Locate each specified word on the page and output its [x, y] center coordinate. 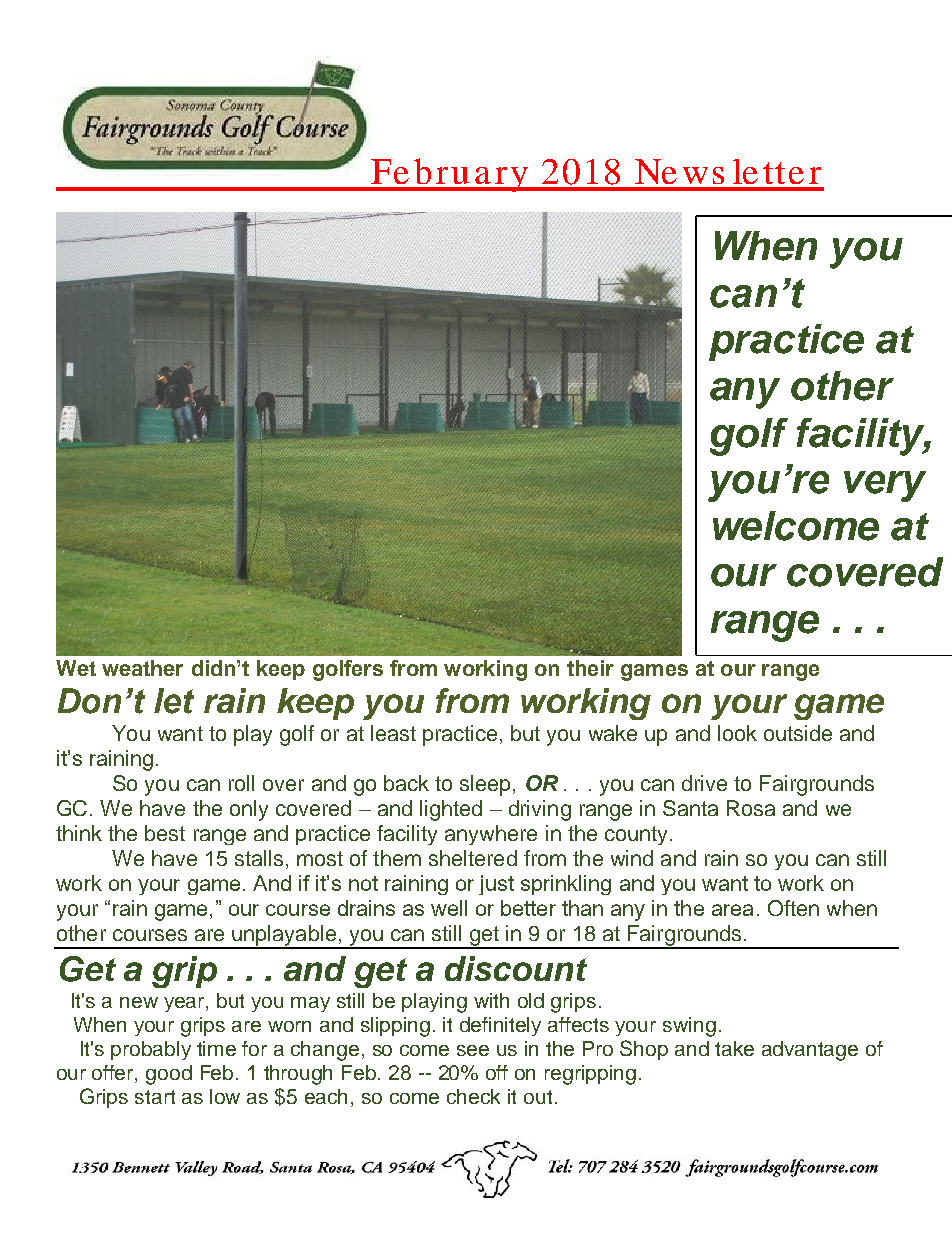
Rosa [751, 808]
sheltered [473, 858]
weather [142, 668]
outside [798, 733]
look [737, 733]
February [449, 175]
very [885, 486]
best [165, 833]
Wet [76, 668]
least [393, 733]
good [169, 1075]
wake [613, 733]
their [590, 668]
